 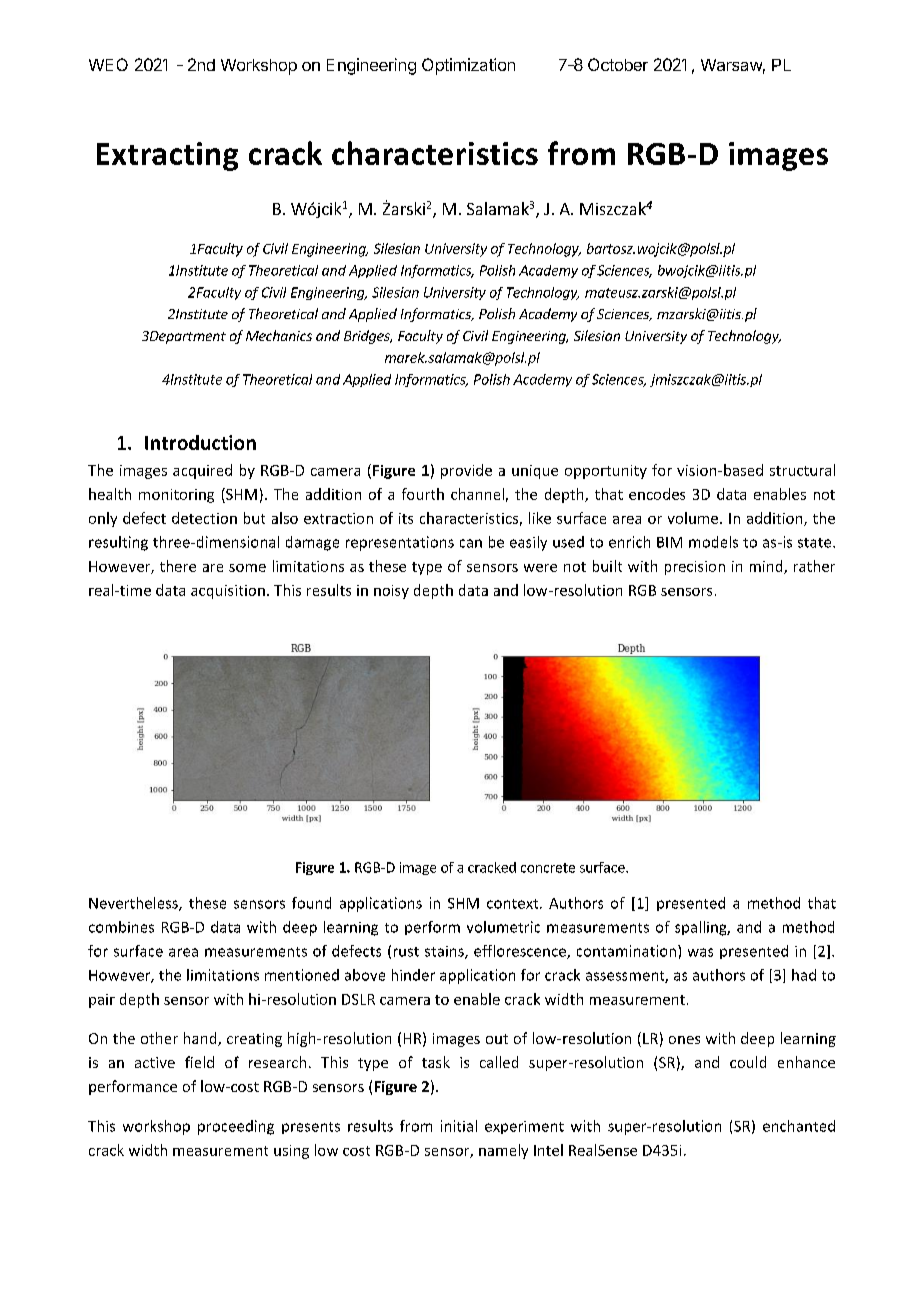 I want to click on structural, so click(x=802, y=470).
